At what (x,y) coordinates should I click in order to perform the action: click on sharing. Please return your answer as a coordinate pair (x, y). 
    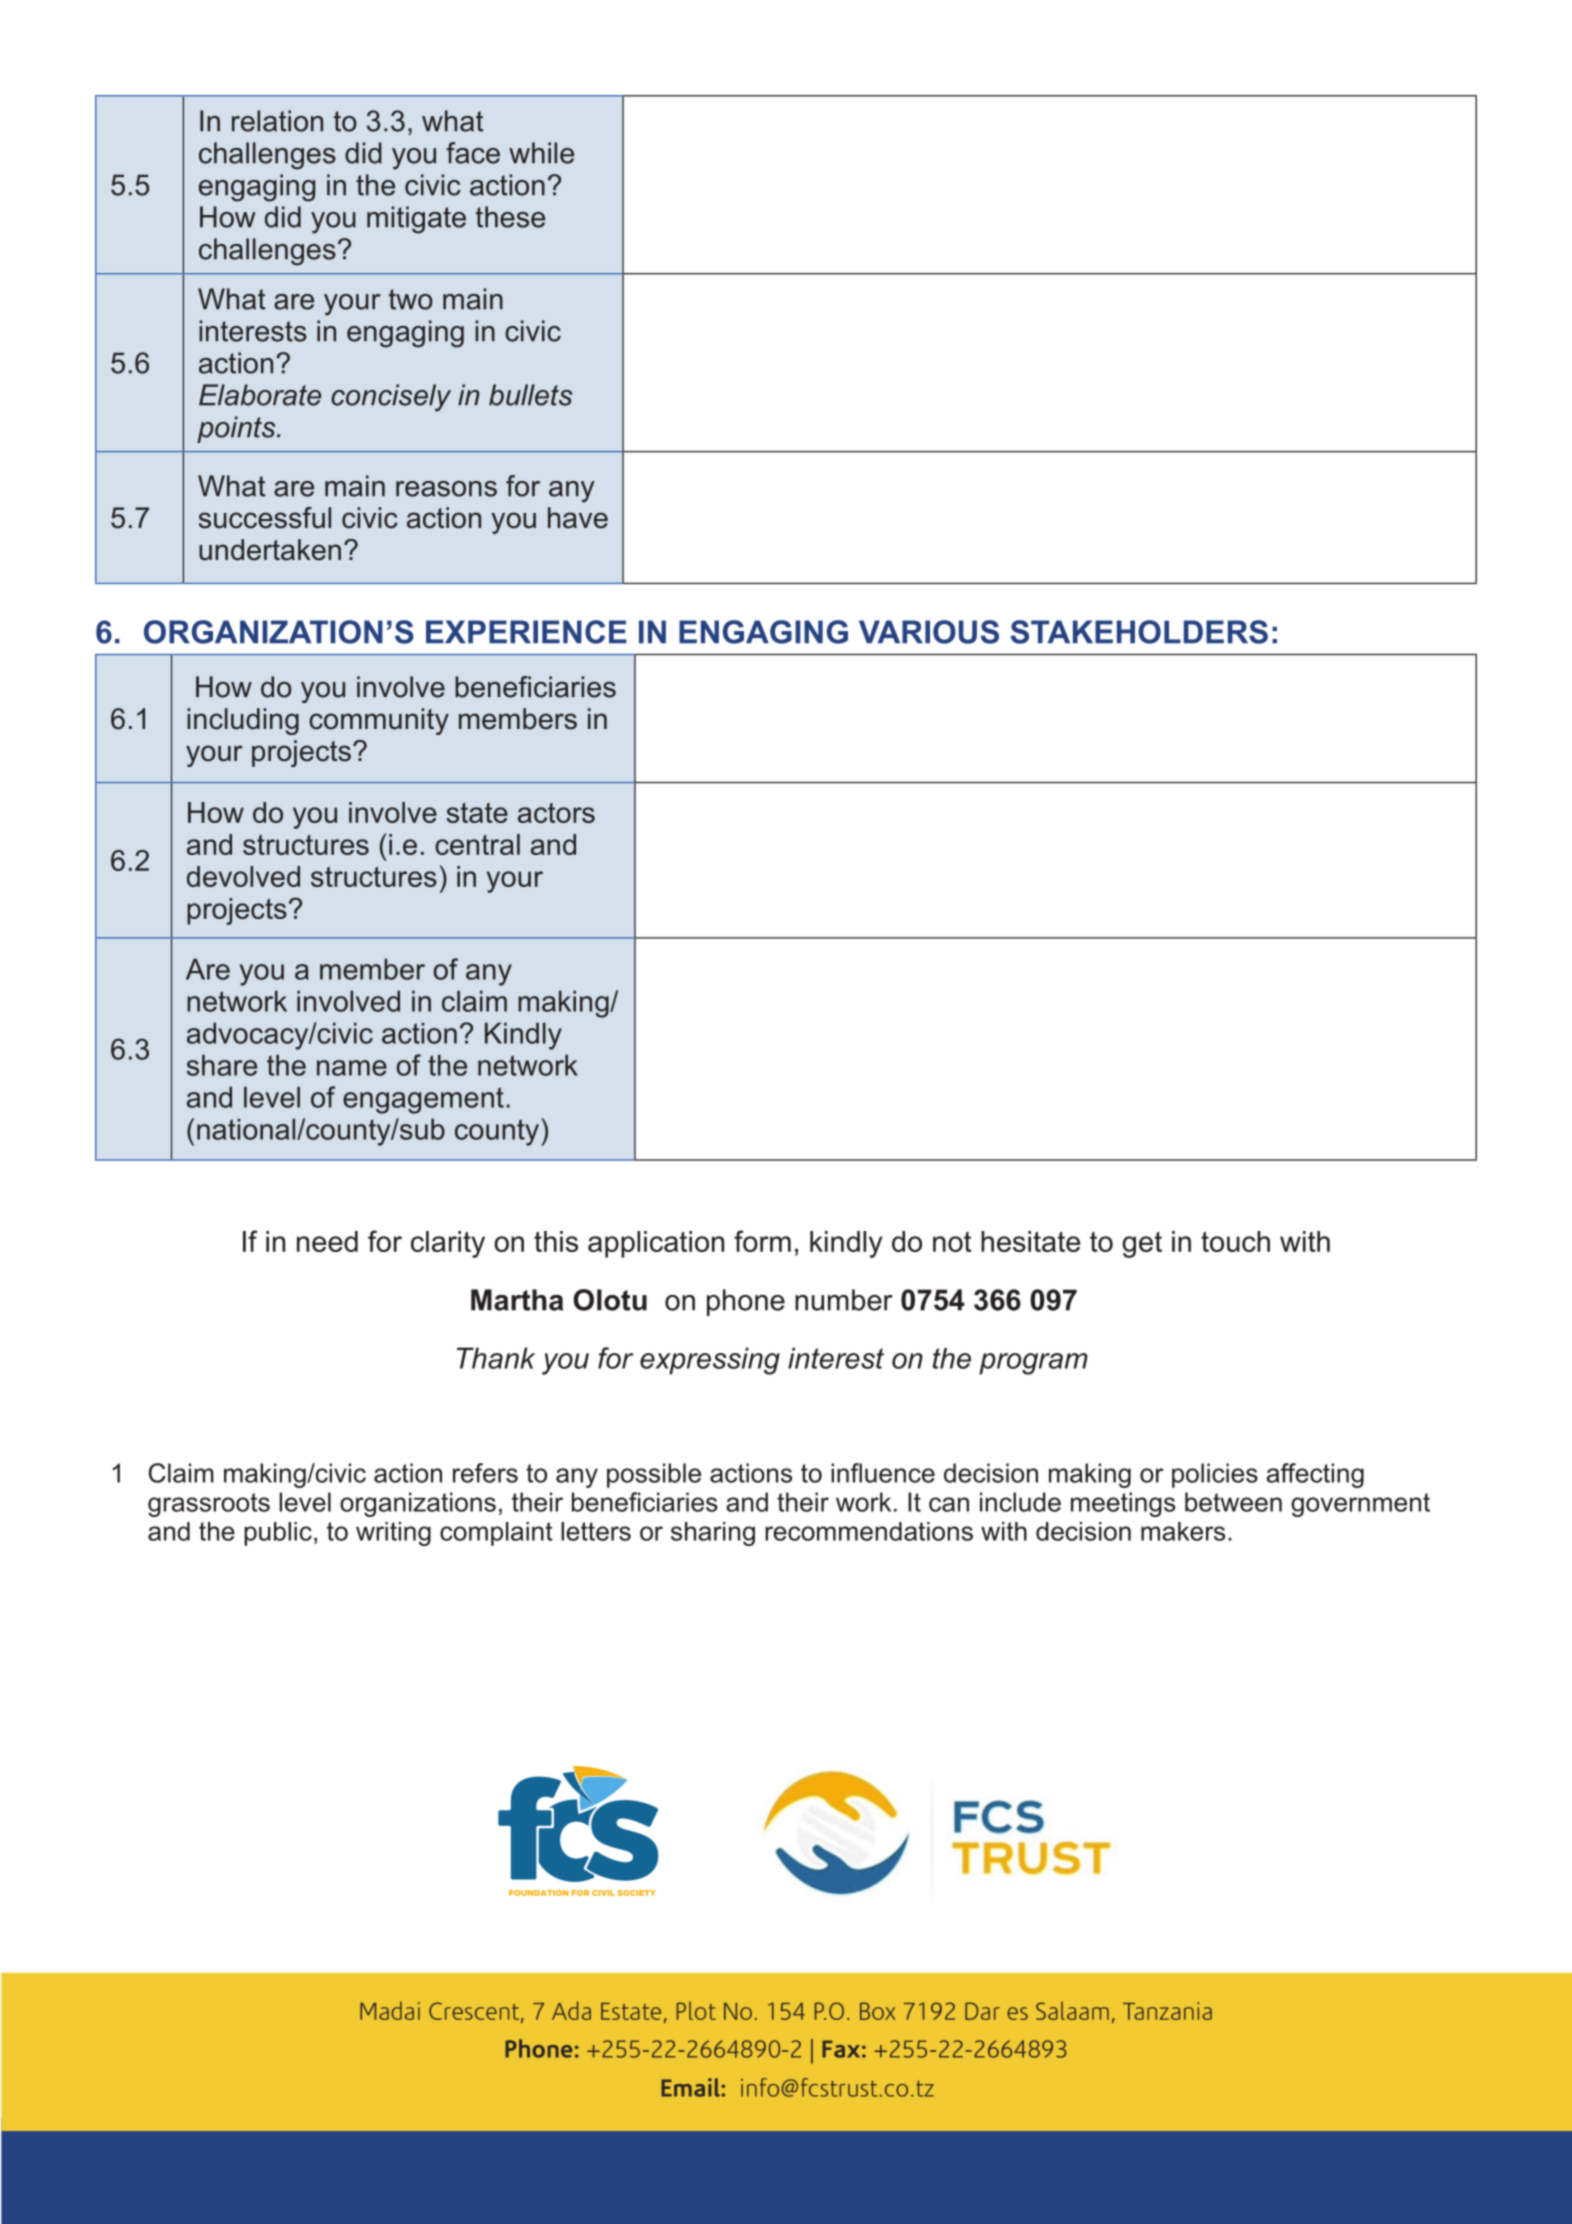
    Looking at the image, I should click on (713, 1534).
